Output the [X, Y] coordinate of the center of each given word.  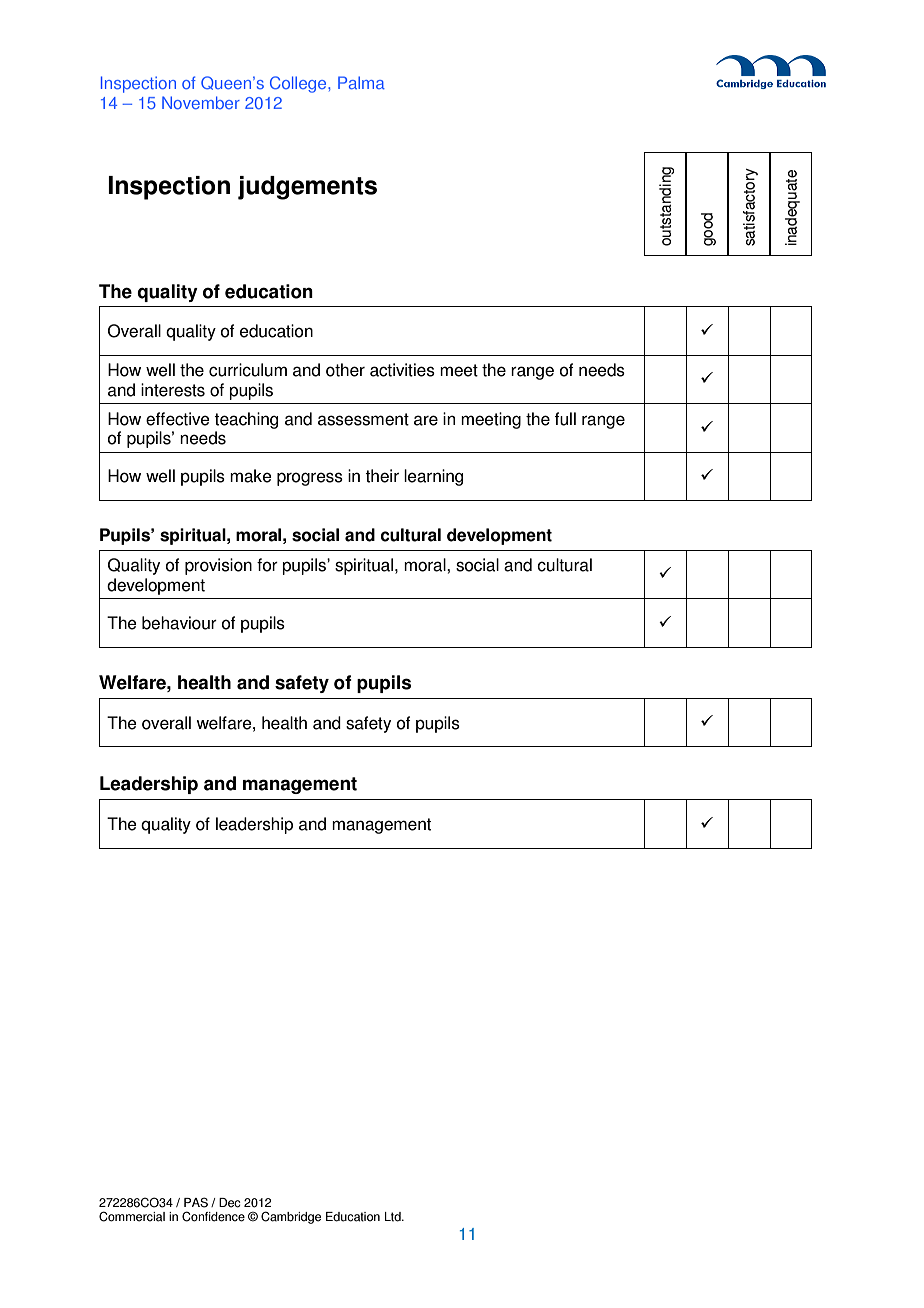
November [201, 102]
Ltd [394, 1217]
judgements [307, 188]
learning [433, 477]
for [267, 565]
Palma [361, 82]
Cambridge [291, 1217]
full [565, 419]
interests [173, 390]
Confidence [213, 1216]
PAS [196, 1202]
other [345, 370]
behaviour [179, 623]
